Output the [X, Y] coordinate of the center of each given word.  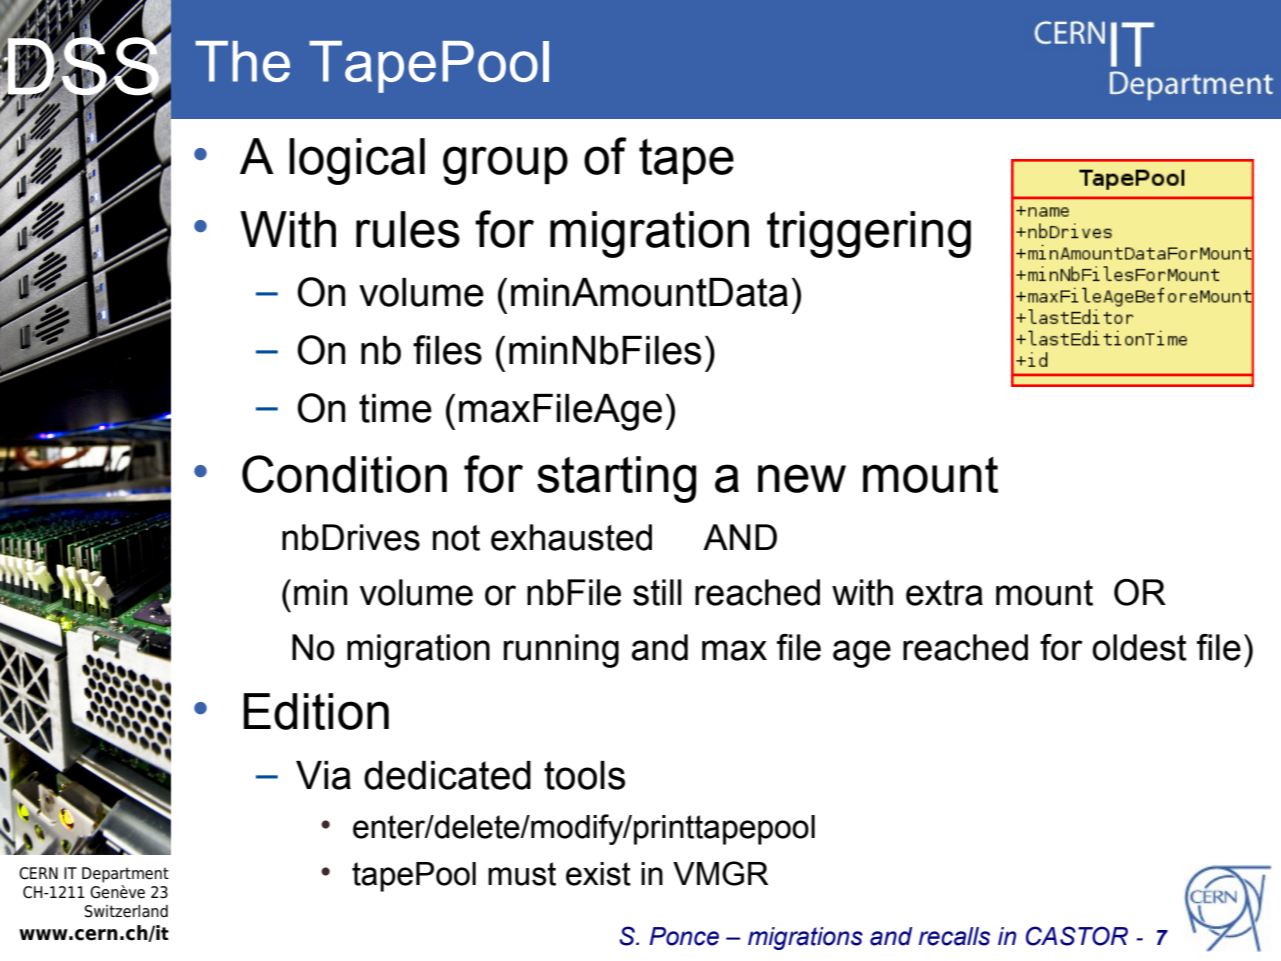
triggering [869, 234]
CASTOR [1077, 936]
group [505, 165]
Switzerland [126, 911]
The [242, 61]
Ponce [684, 936]
